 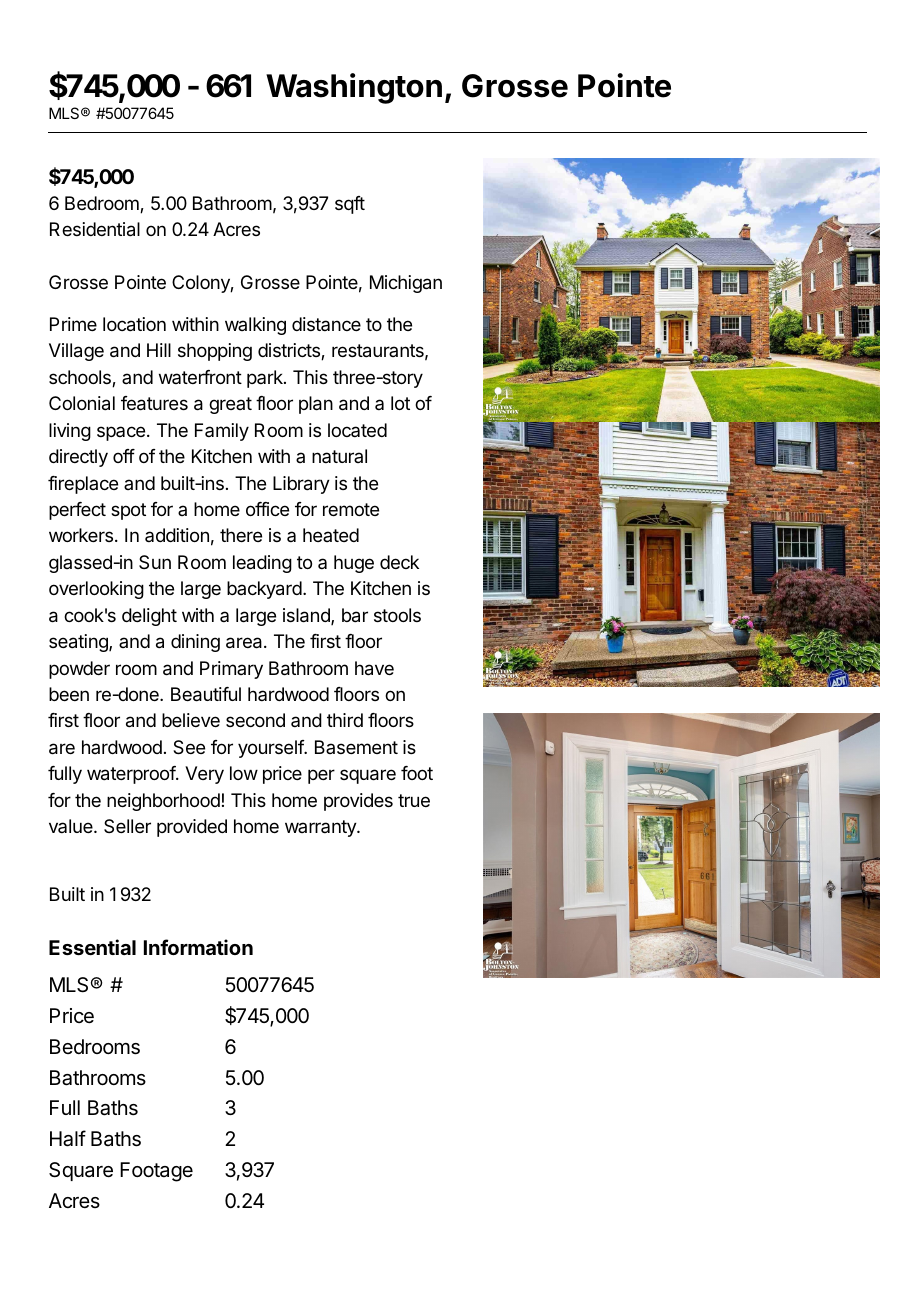 What do you see at coordinates (95, 229) in the image?
I see `Residential` at bounding box center [95, 229].
